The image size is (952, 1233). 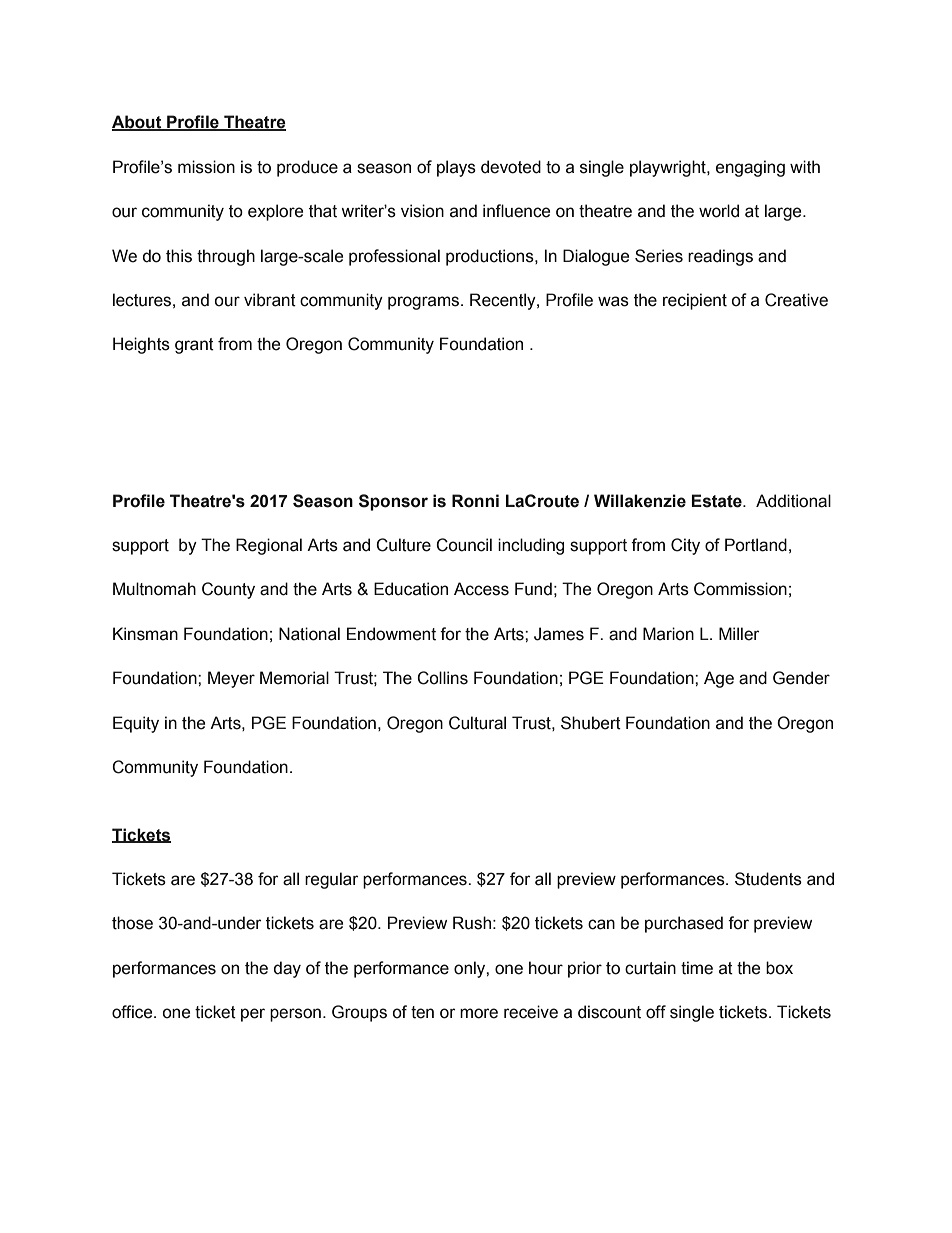 What do you see at coordinates (287, 969) in the screenshot?
I see `day` at bounding box center [287, 969].
